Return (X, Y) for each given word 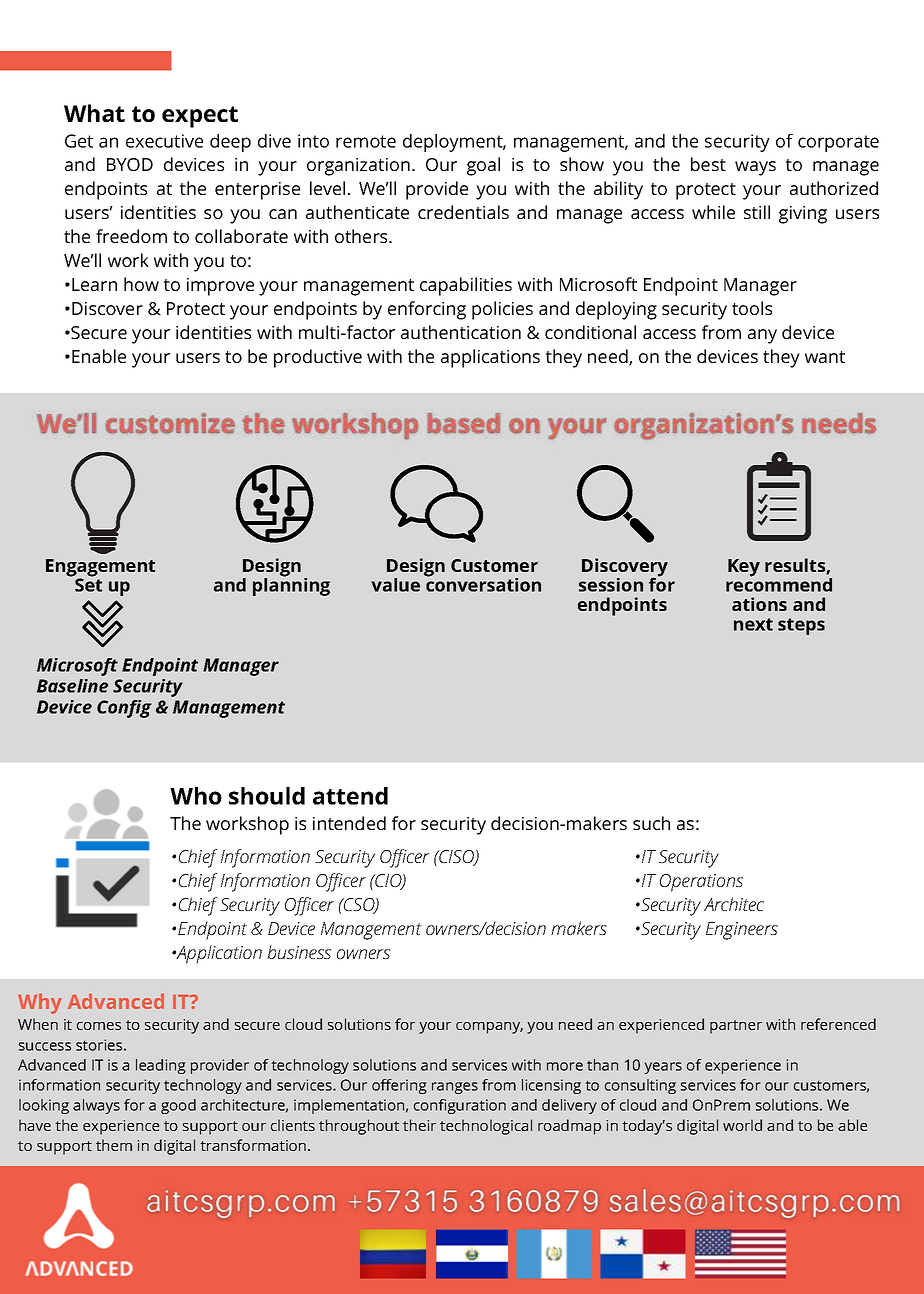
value (395, 585)
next (753, 624)
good (178, 1106)
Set (88, 584)
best (708, 164)
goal (483, 166)
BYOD (130, 164)
